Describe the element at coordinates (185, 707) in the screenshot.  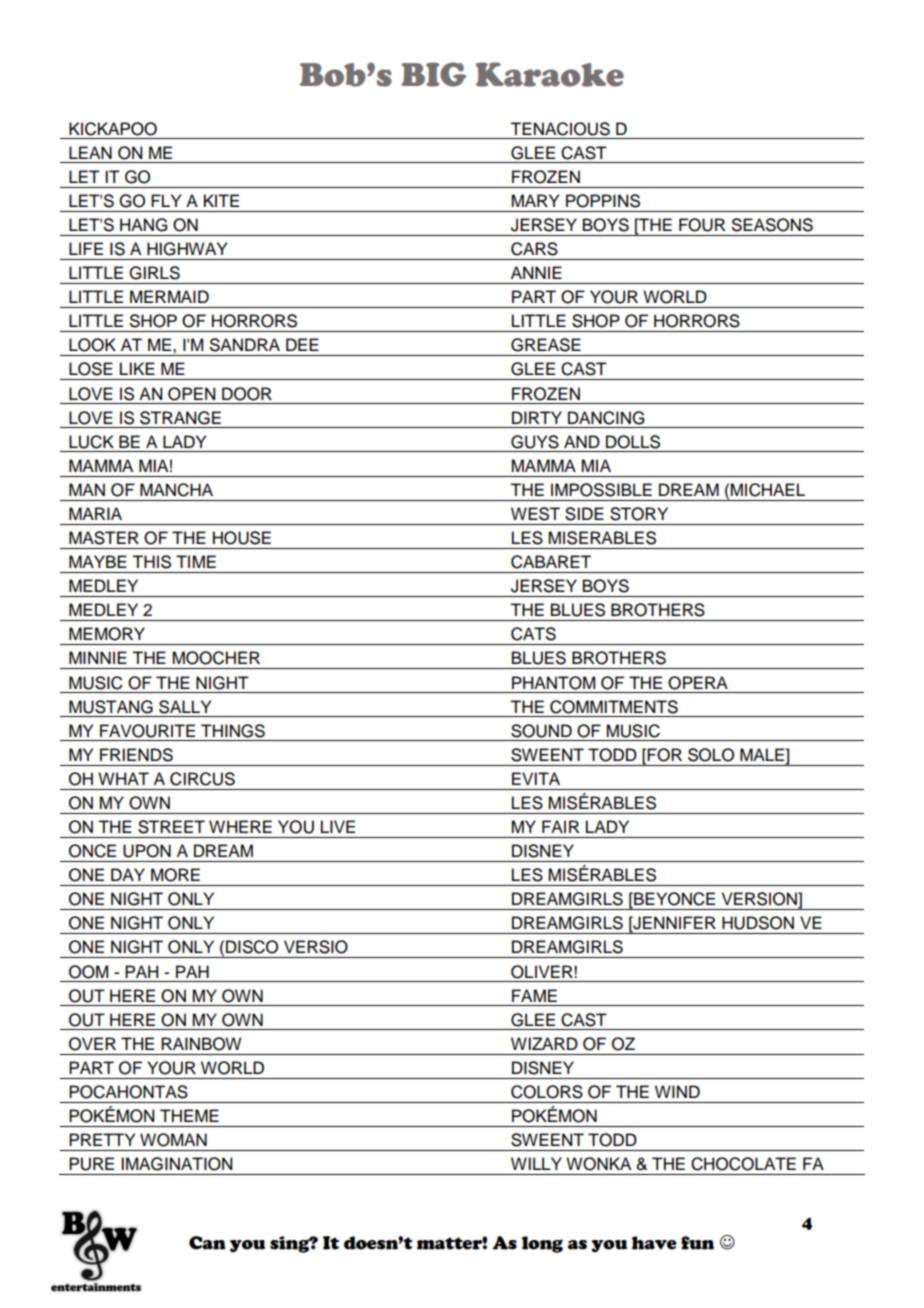
I see `SALLY` at that location.
